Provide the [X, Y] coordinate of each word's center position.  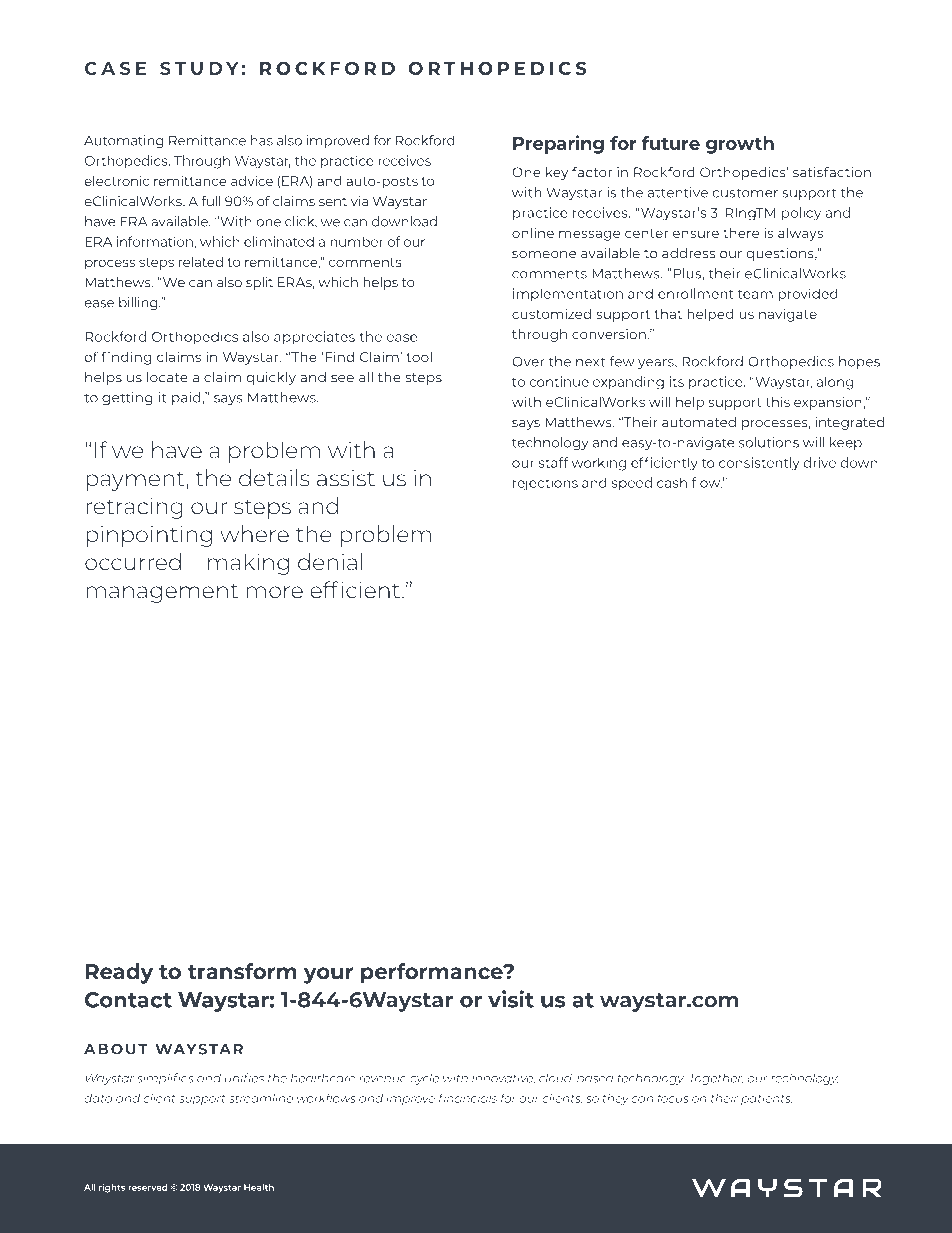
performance [433, 973]
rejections [545, 484]
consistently [759, 464]
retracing [134, 508]
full [211, 201]
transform [242, 971]
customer [745, 193]
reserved [148, 1187]
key [557, 173]
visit [511, 999]
